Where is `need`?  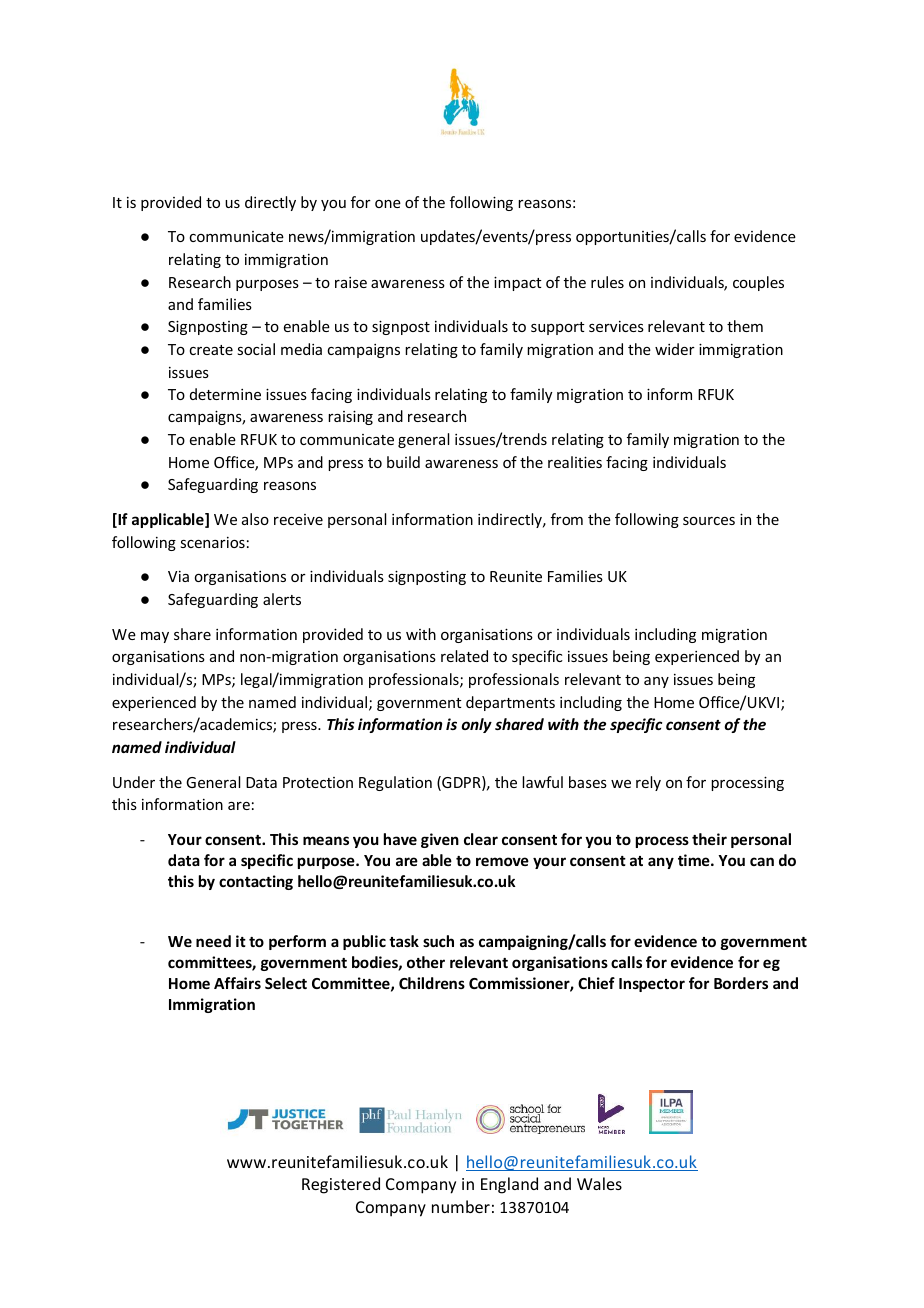 need is located at coordinates (213, 941).
